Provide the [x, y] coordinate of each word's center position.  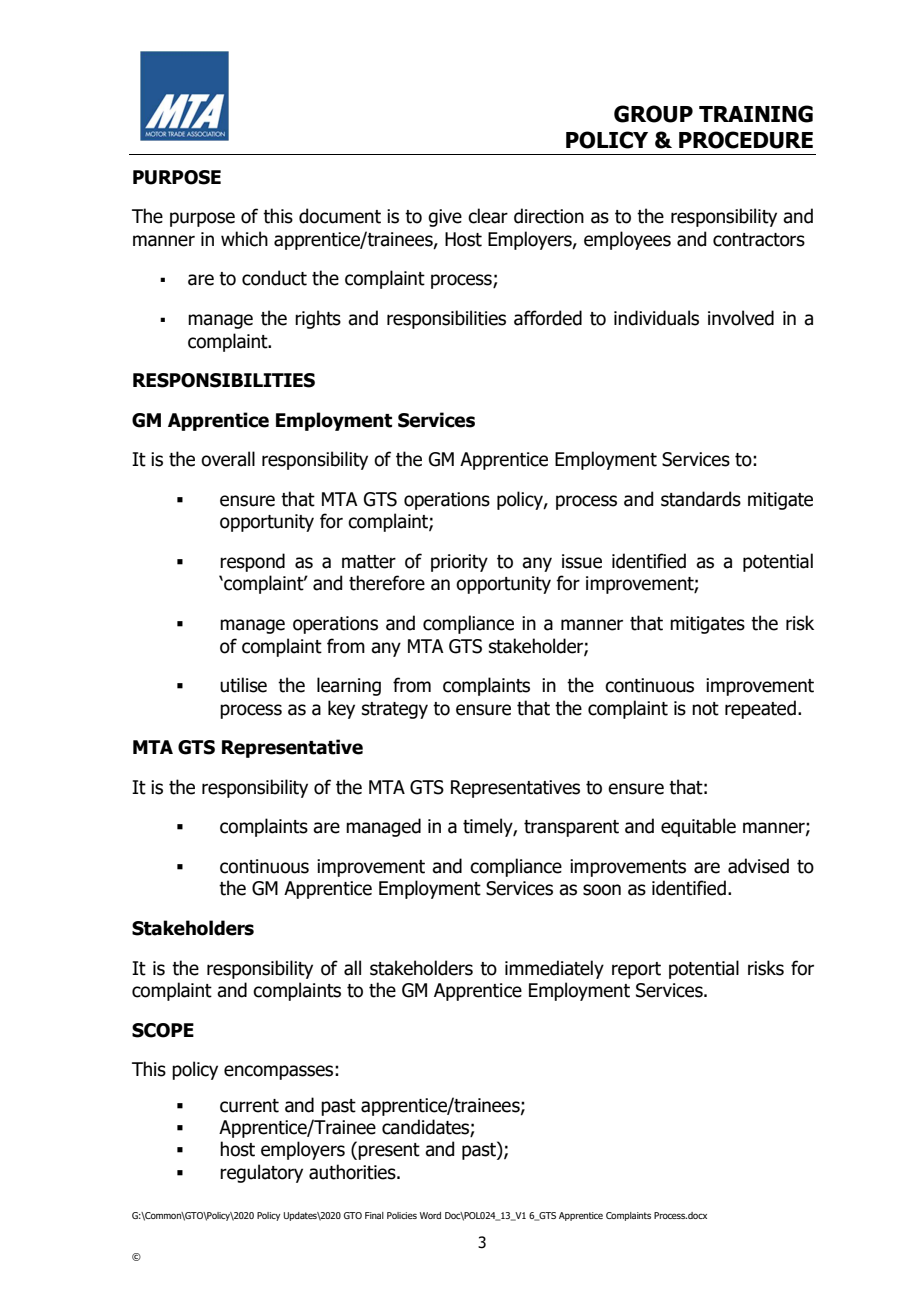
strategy [395, 710]
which [244, 239]
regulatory [261, 1173]
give [445, 218]
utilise [243, 685]
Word [430, 1215]
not [705, 709]
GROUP [653, 114]
